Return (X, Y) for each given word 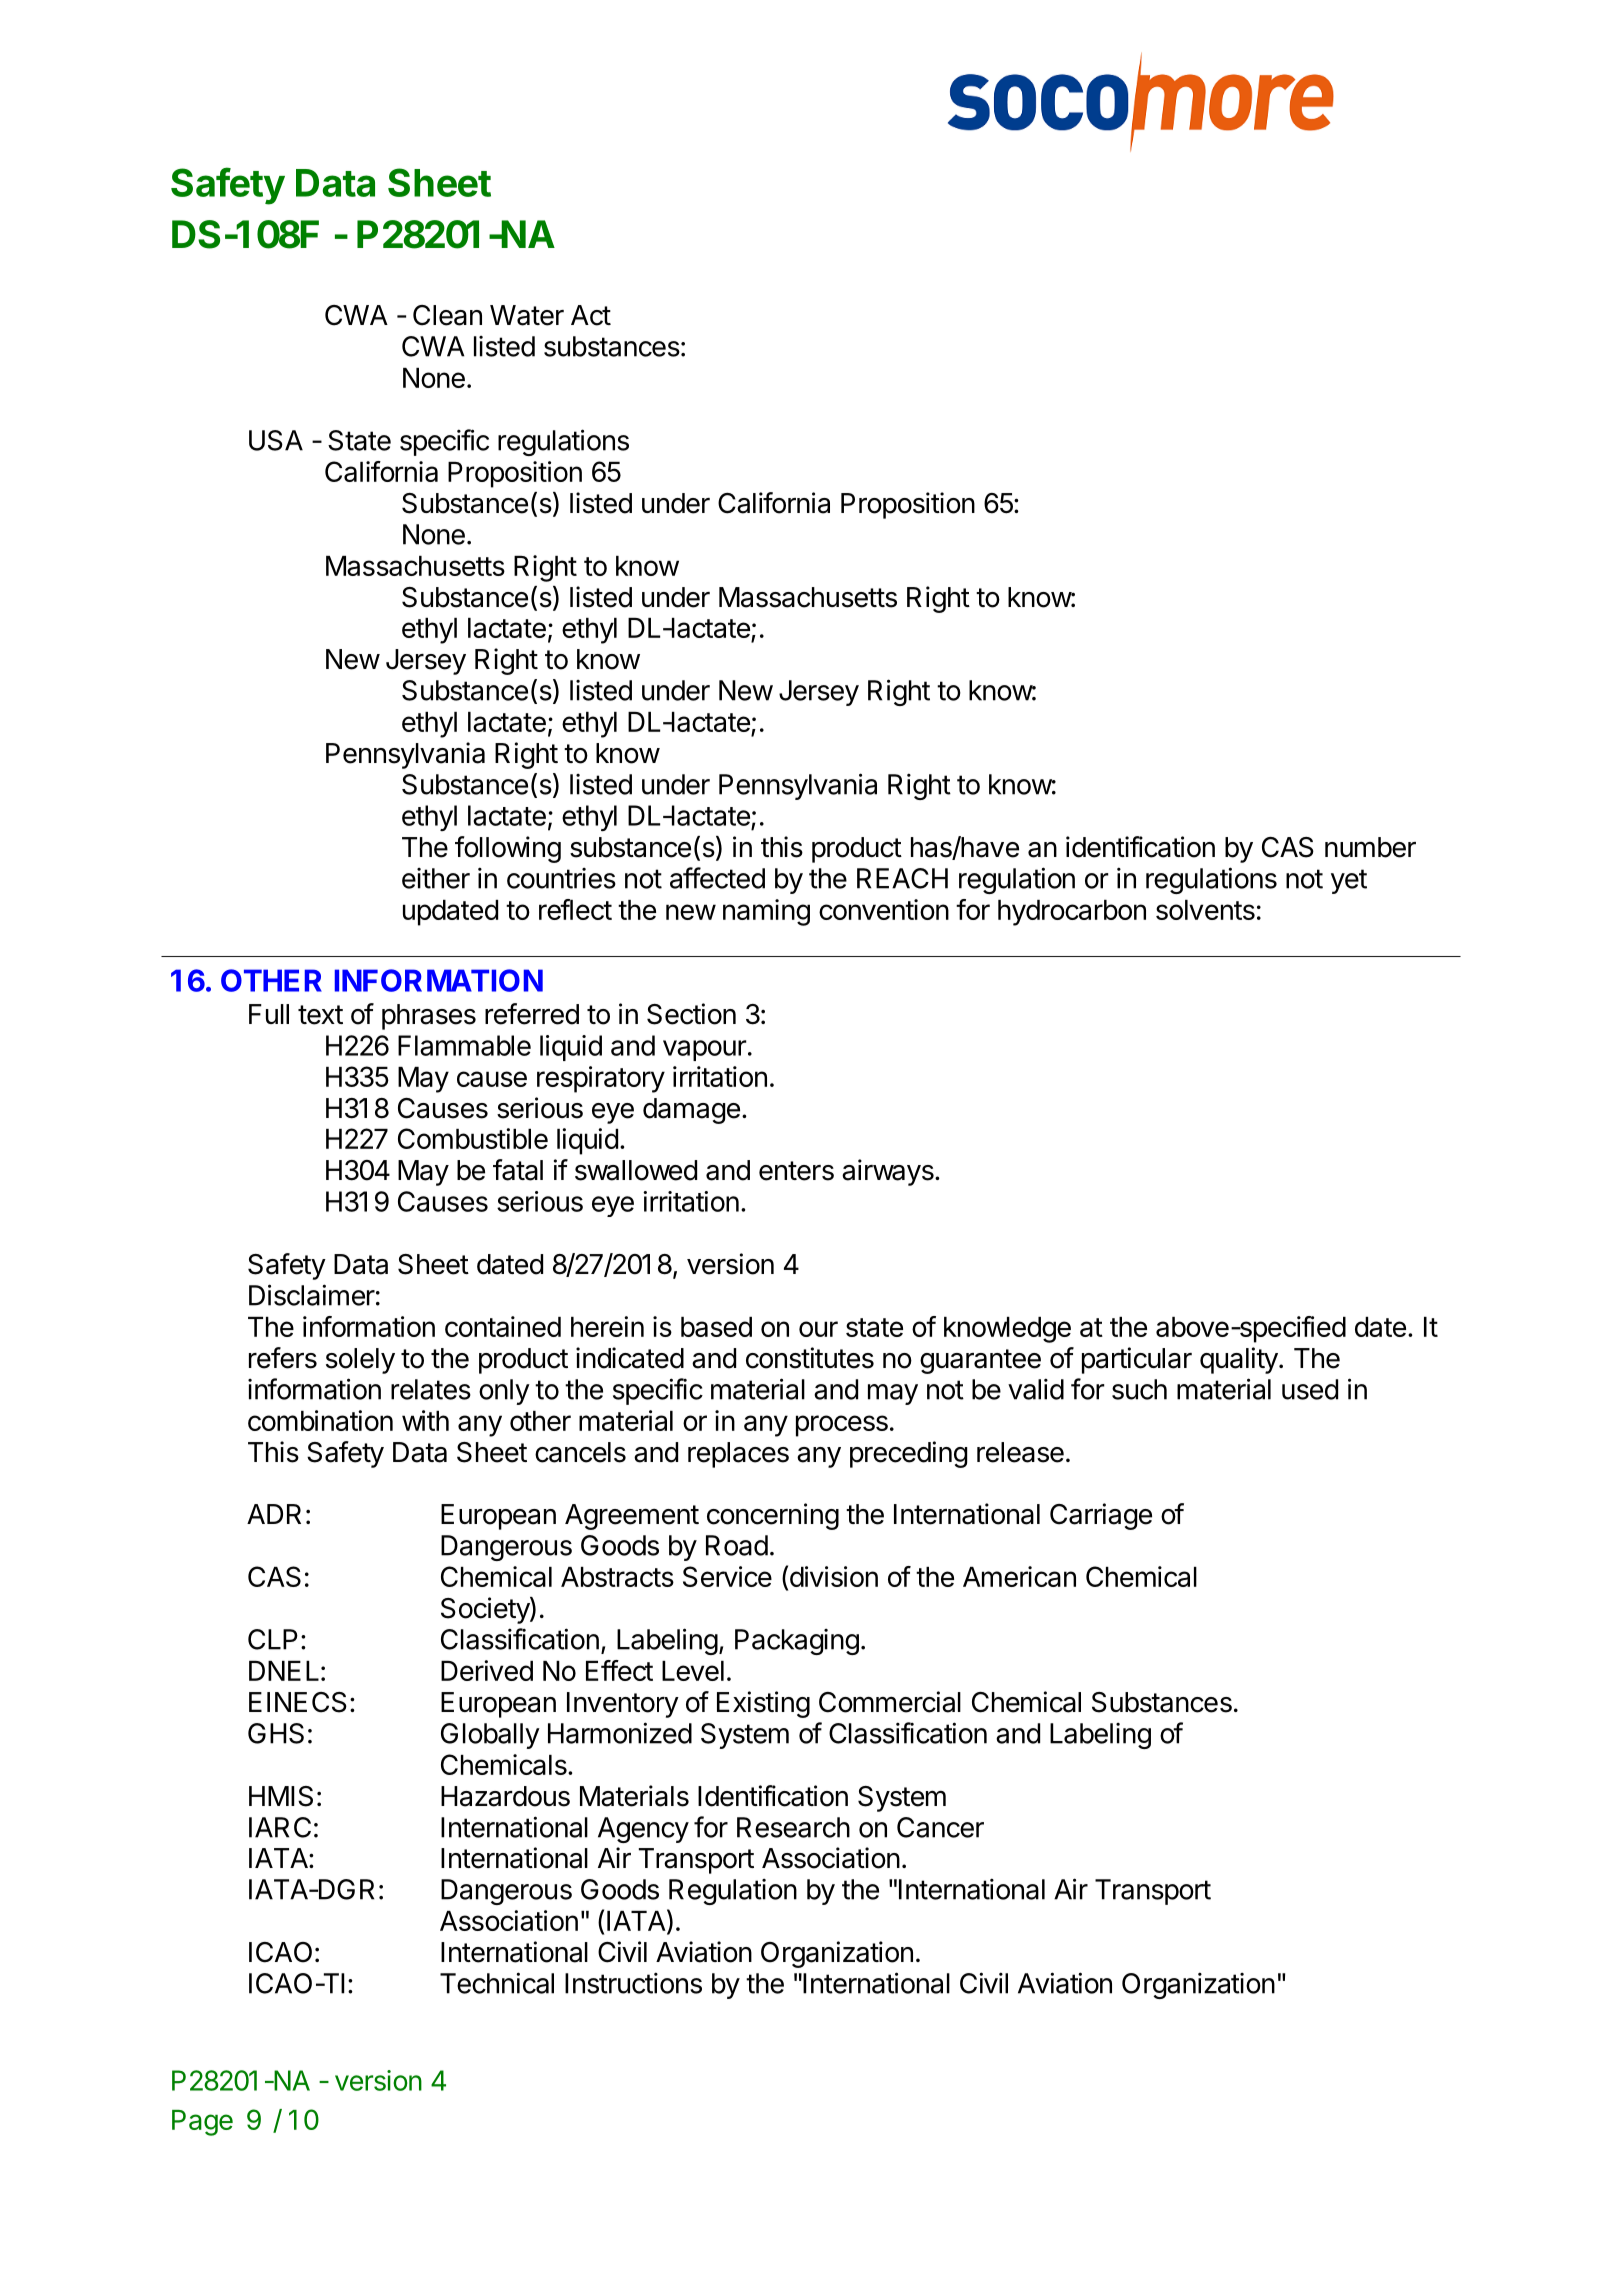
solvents (1205, 910)
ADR (274, 1514)
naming (766, 912)
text (320, 1015)
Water (527, 315)
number (1370, 847)
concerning (773, 1516)
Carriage (1101, 1516)
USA (276, 440)
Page (202, 2123)
